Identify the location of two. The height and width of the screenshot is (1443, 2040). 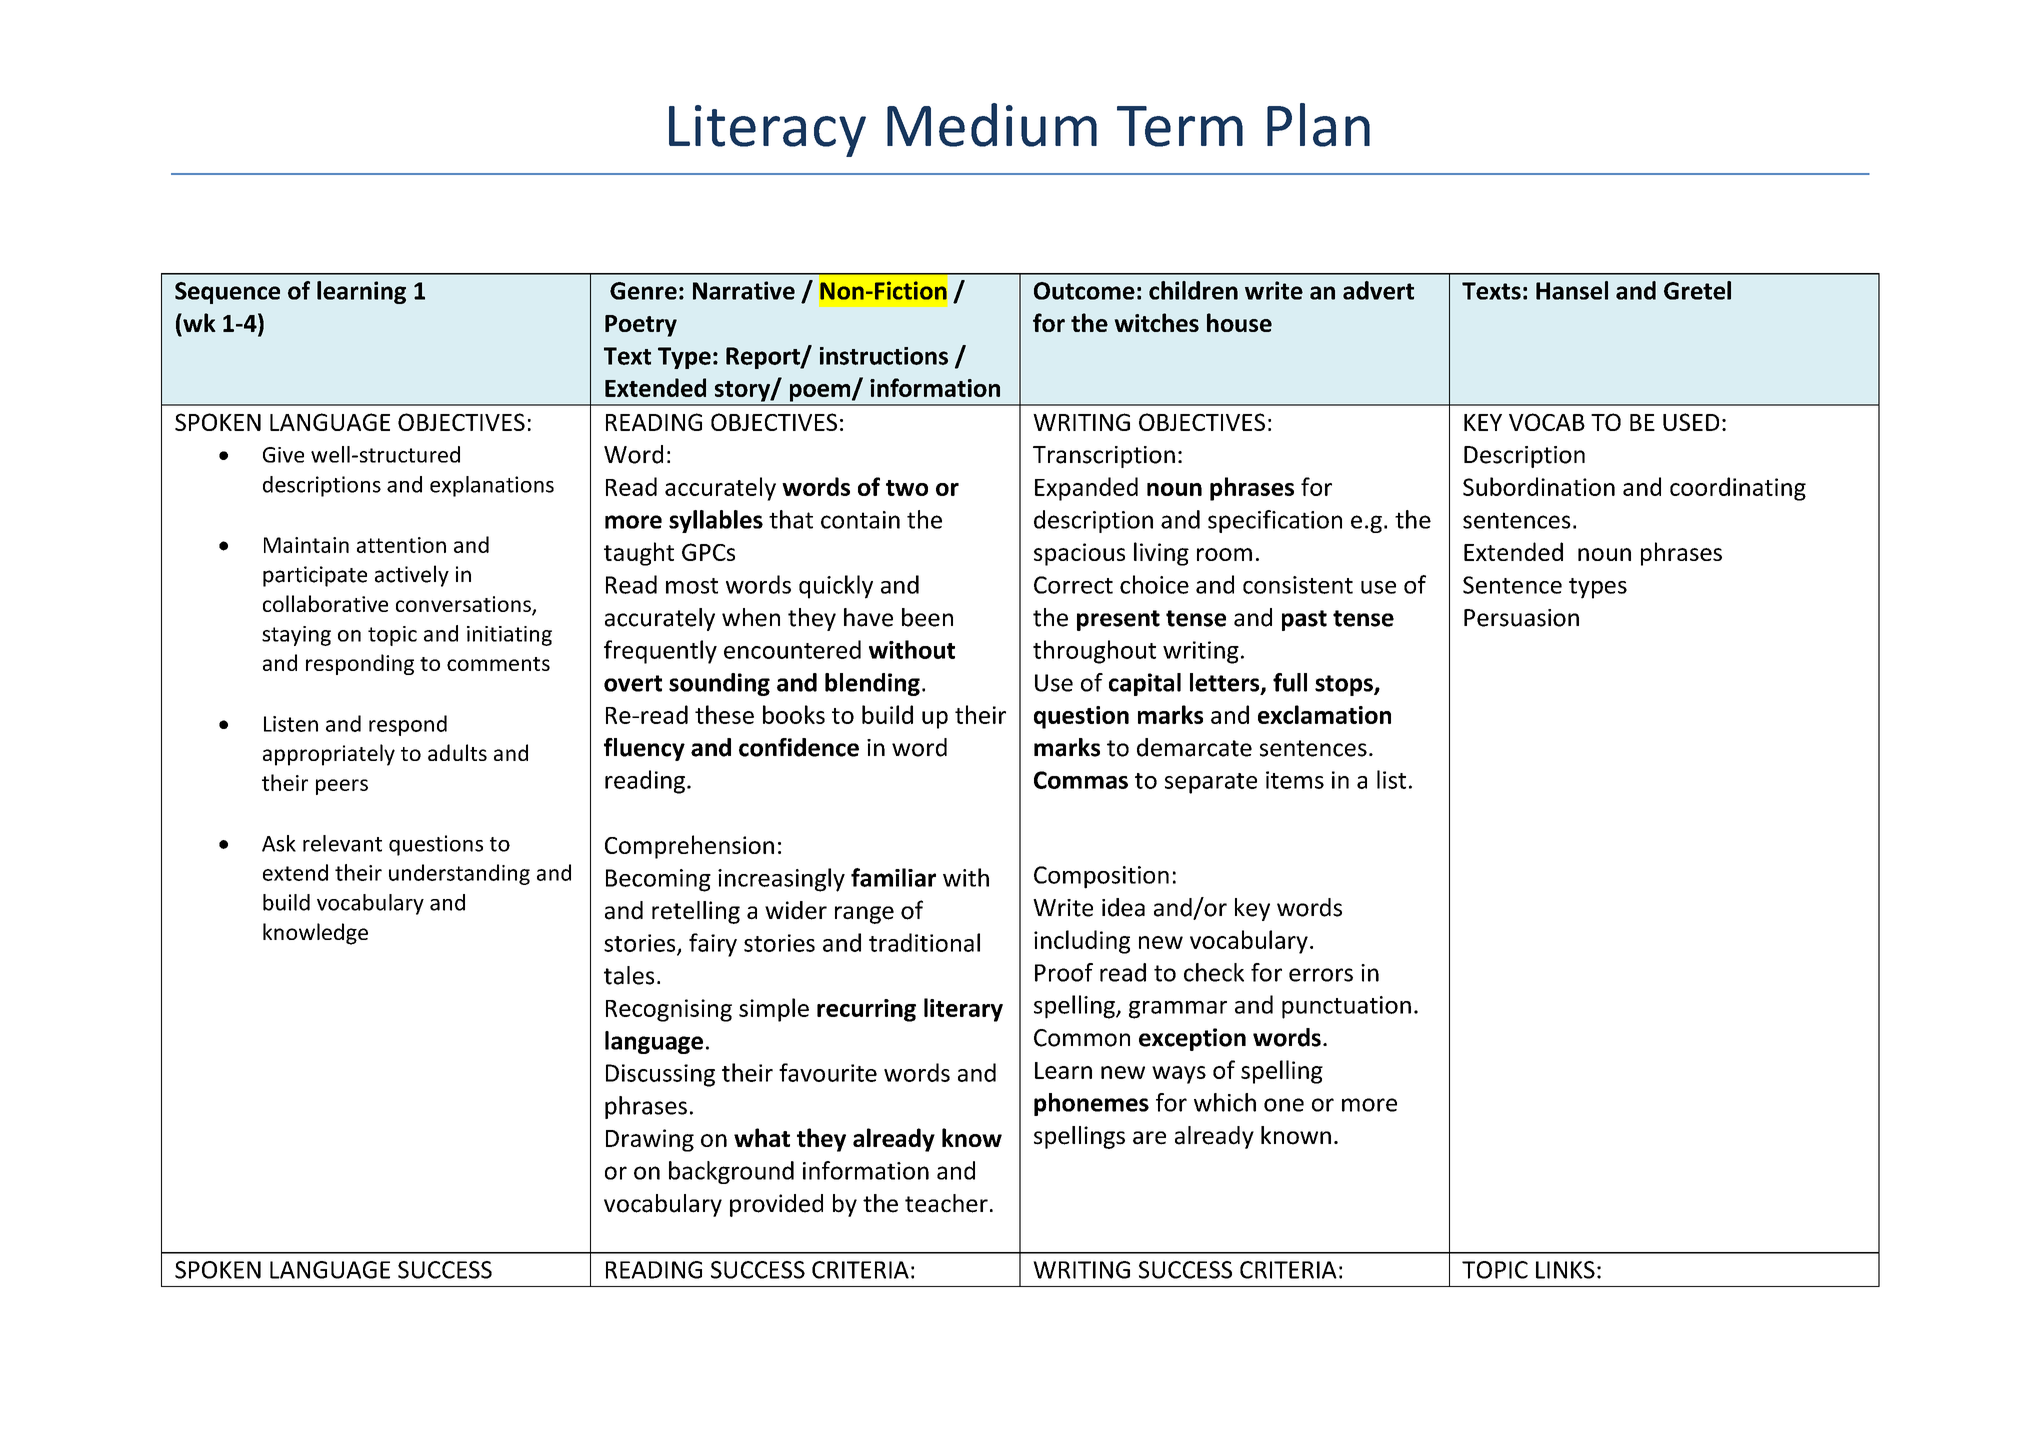
(907, 488).
